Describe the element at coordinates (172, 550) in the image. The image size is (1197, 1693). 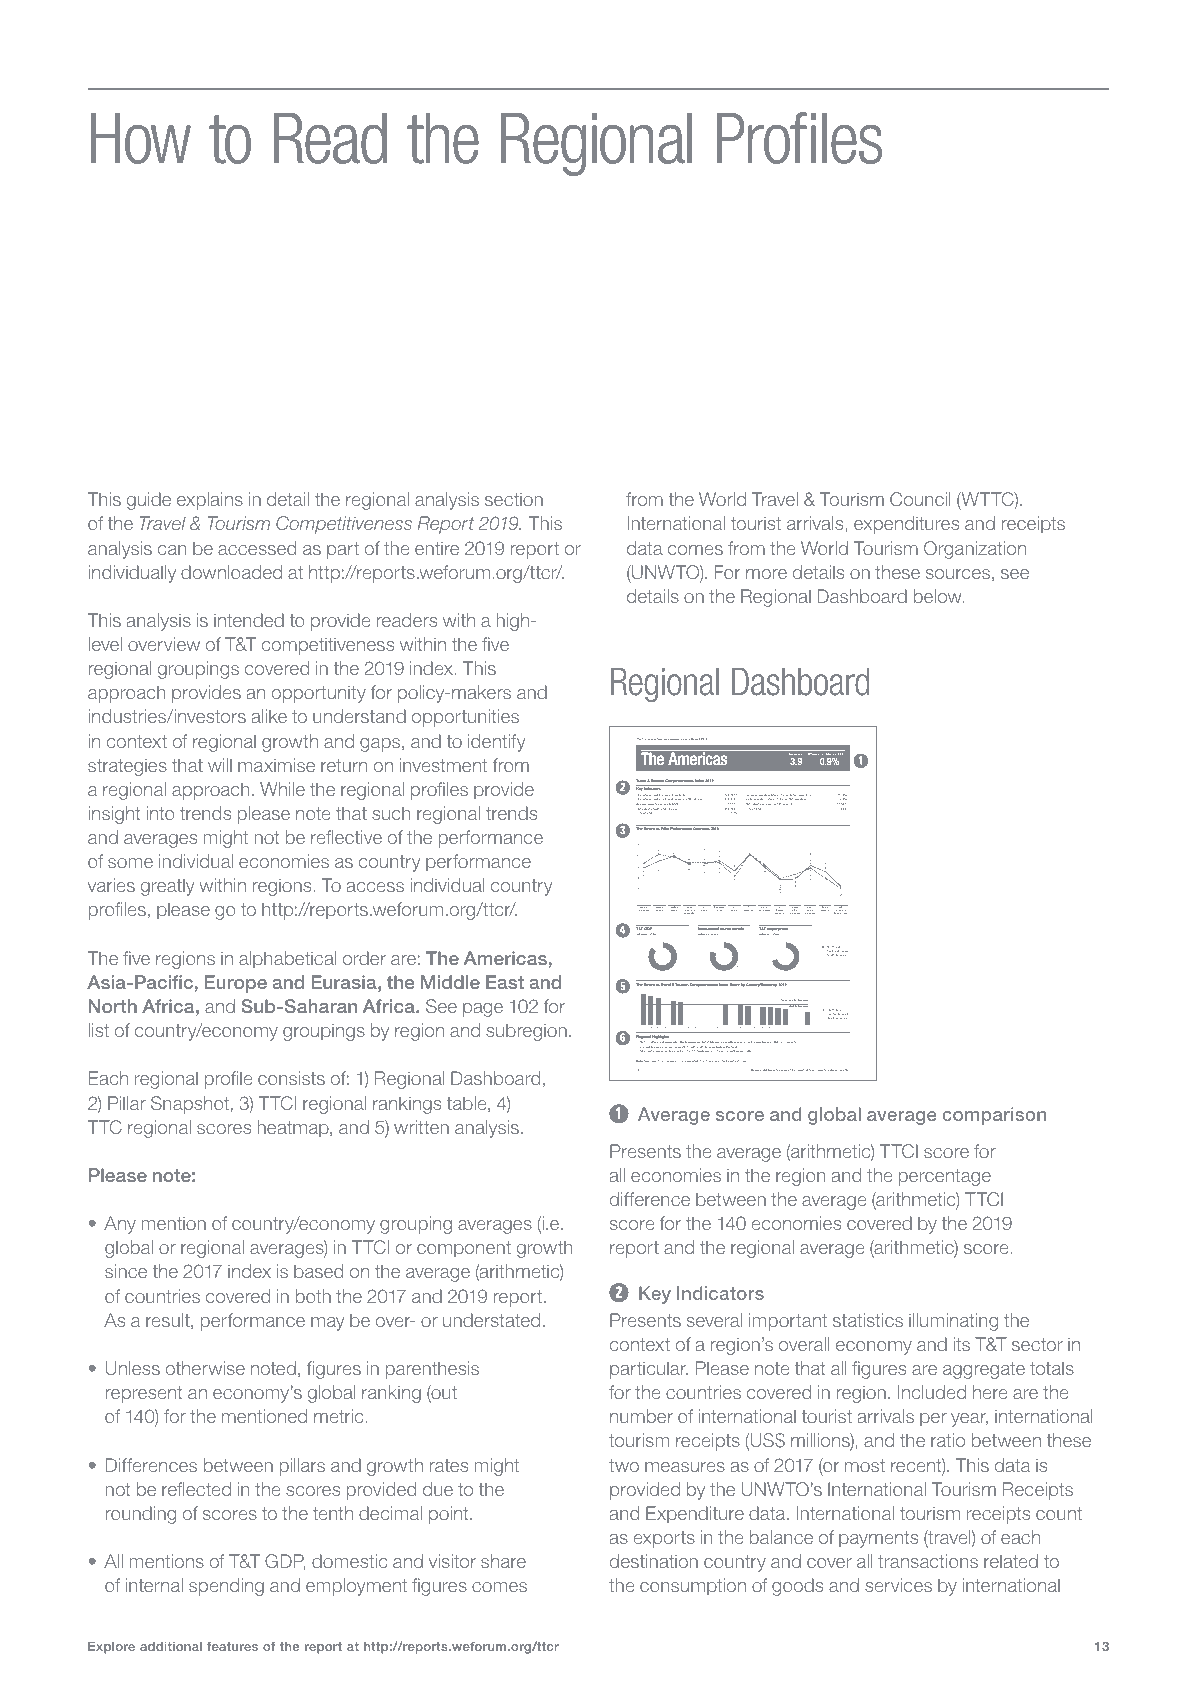
I see `can` at that location.
